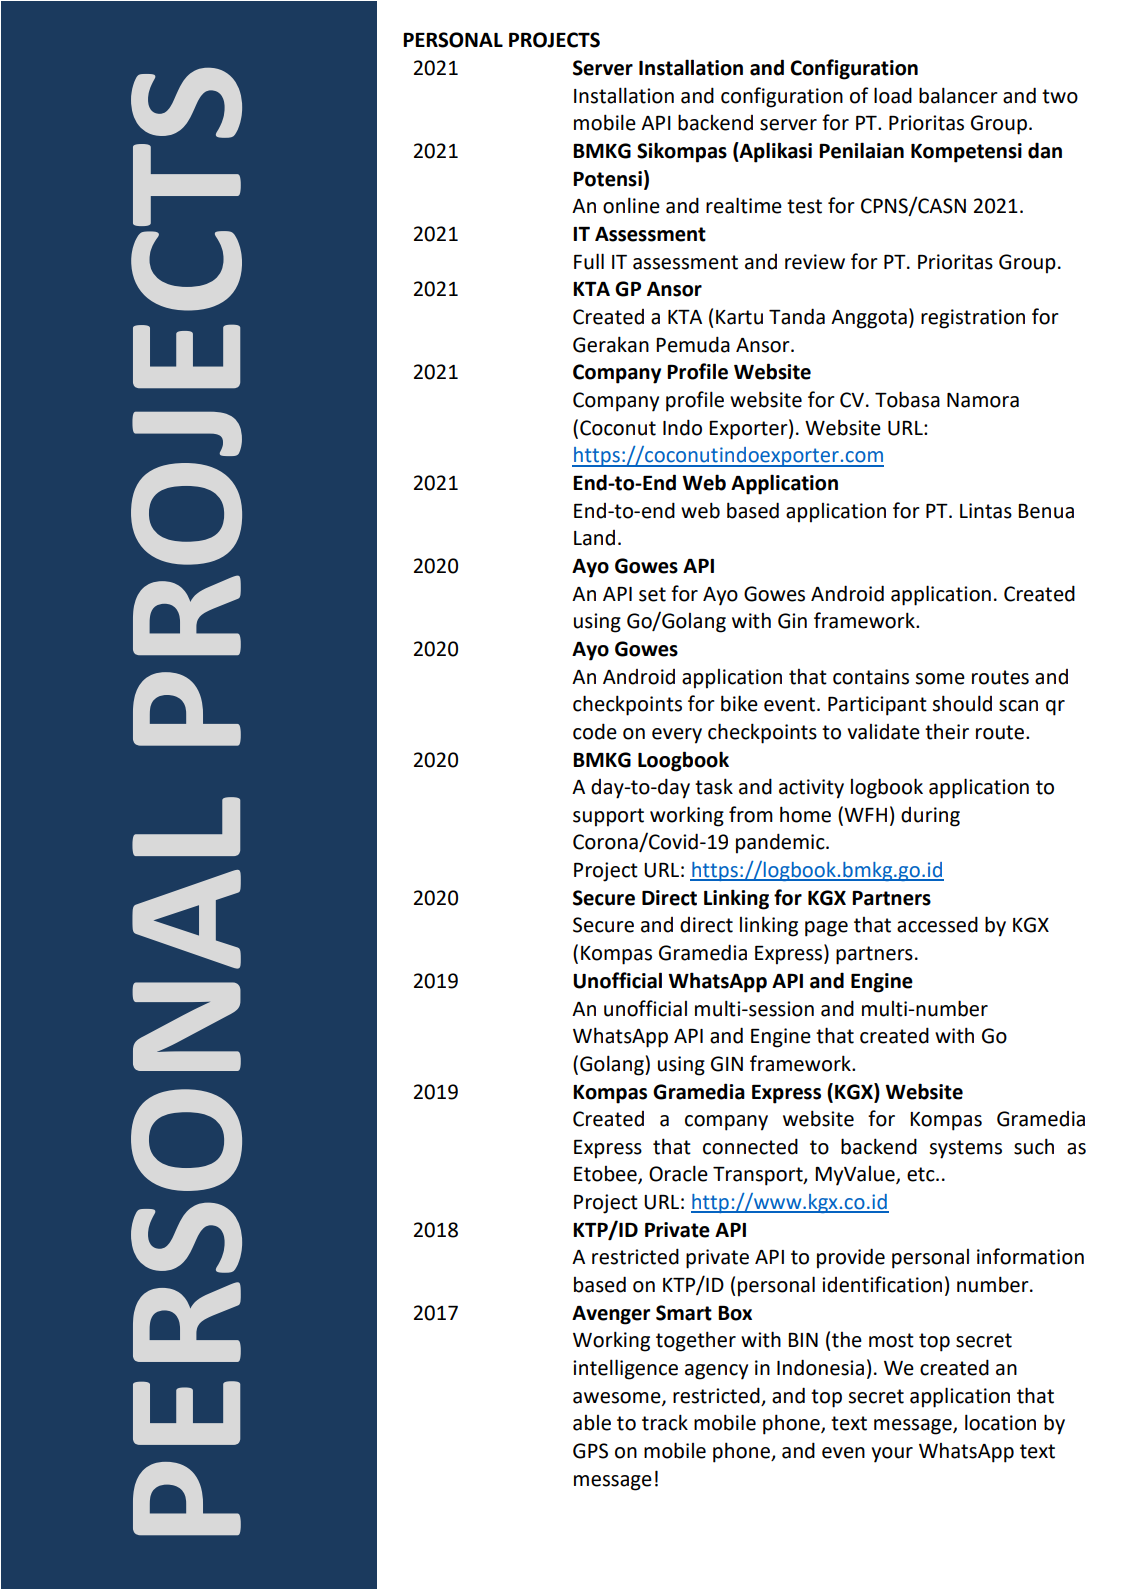 This screenshot has height=1590, width=1123. What do you see at coordinates (797, 316) in the screenshot?
I see `Tanda` at bounding box center [797, 316].
